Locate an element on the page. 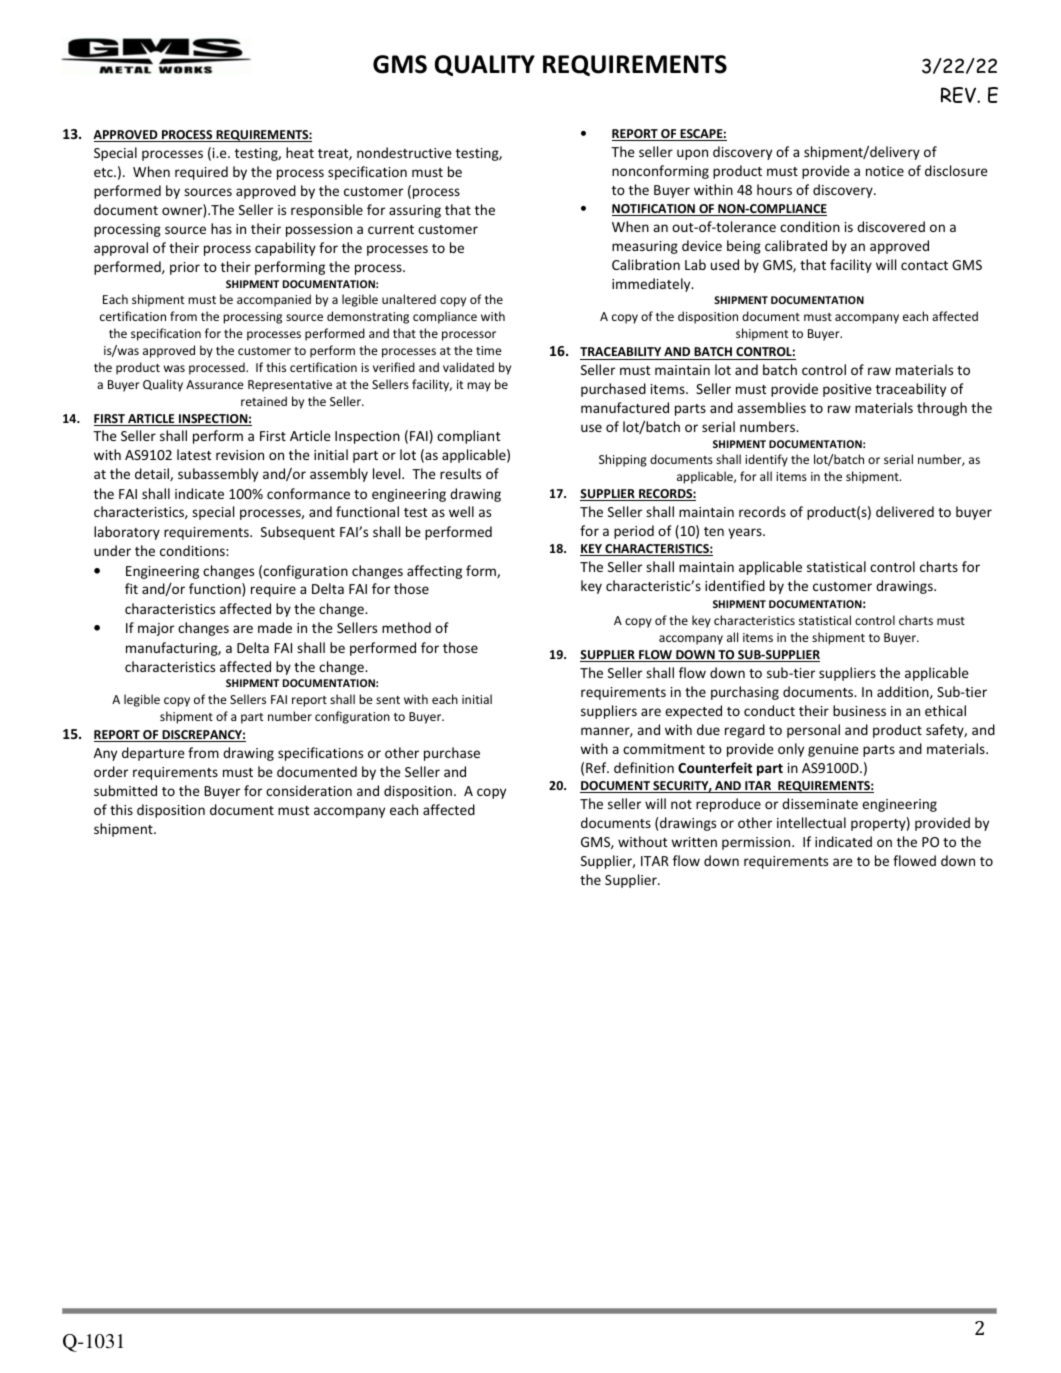  etc is located at coordinates (104, 172).
